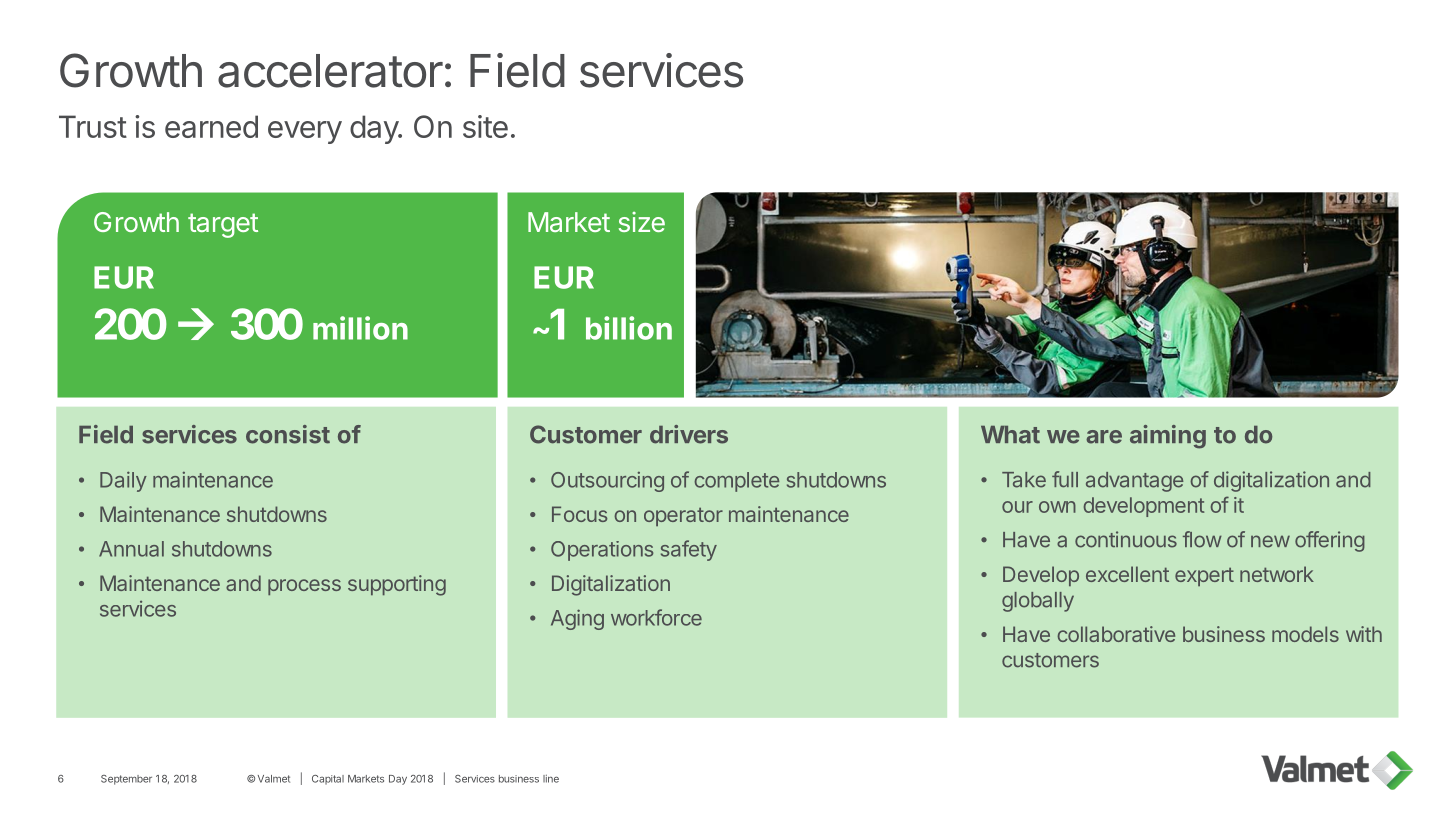 This screenshot has width=1456, height=818. What do you see at coordinates (551, 779) in the screenshot?
I see `line` at bounding box center [551, 779].
